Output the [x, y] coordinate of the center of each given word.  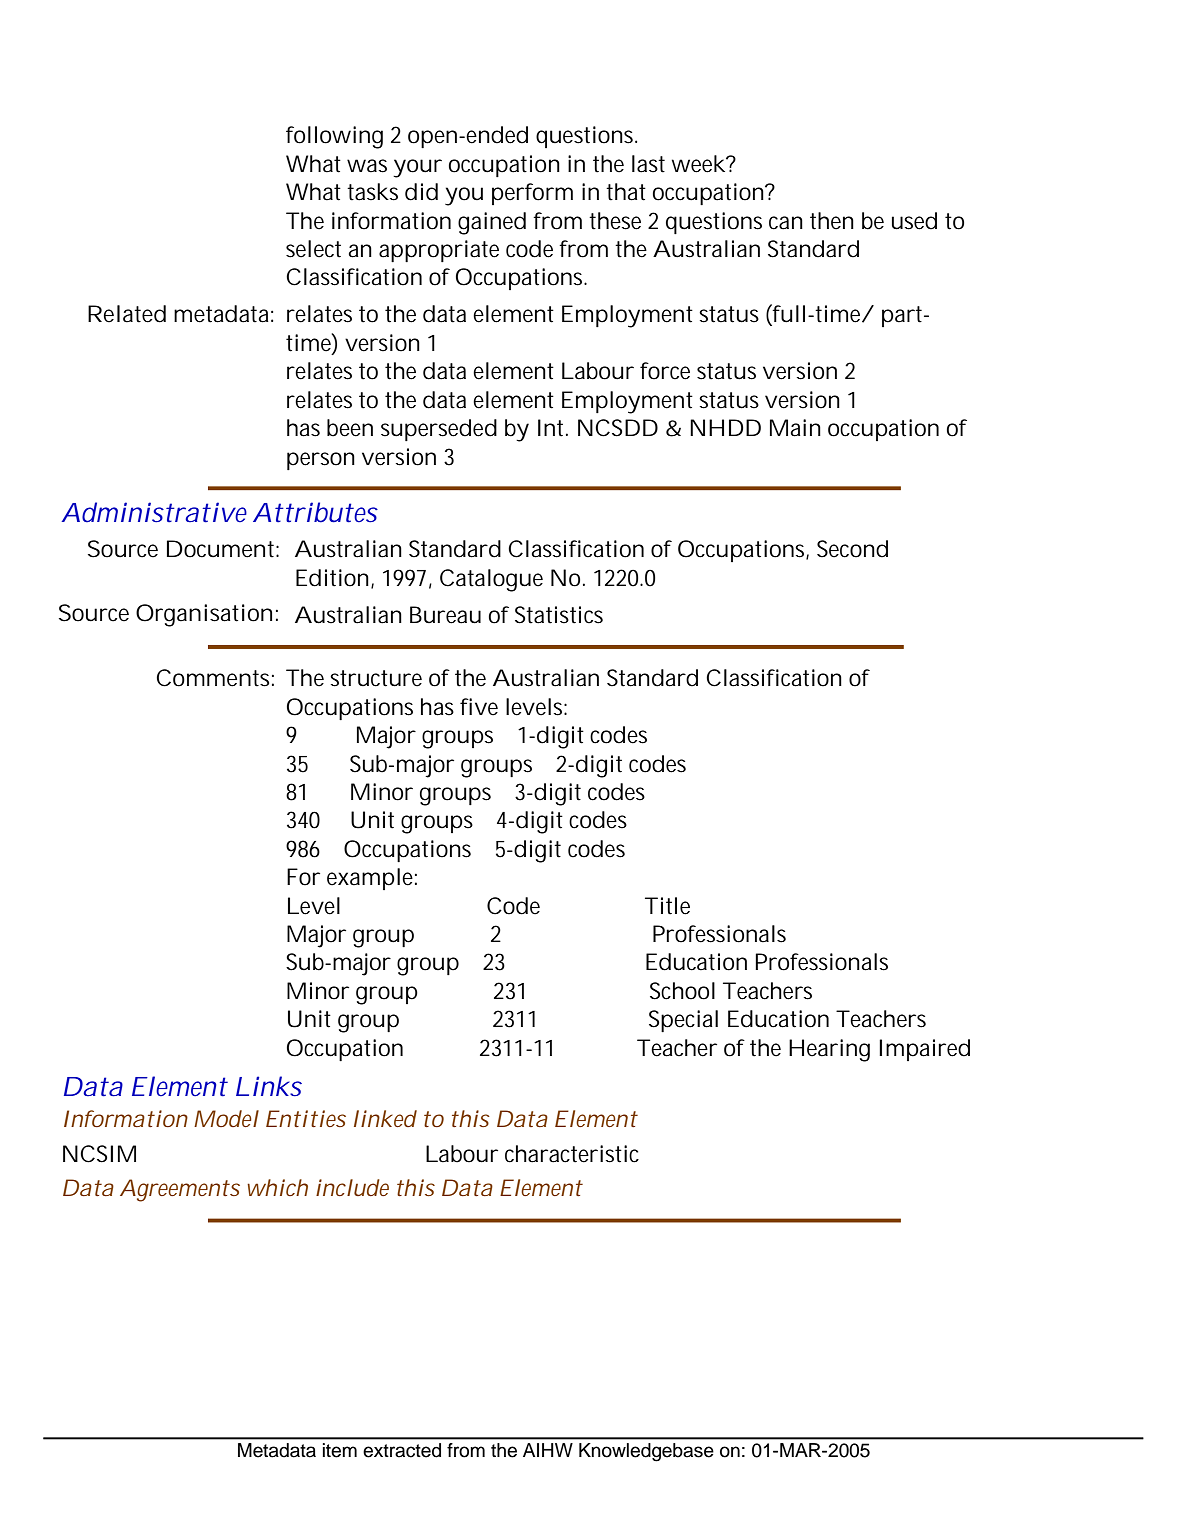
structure [376, 678]
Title [667, 906]
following [334, 137]
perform [532, 194]
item [340, 1450]
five [479, 707]
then [832, 221]
